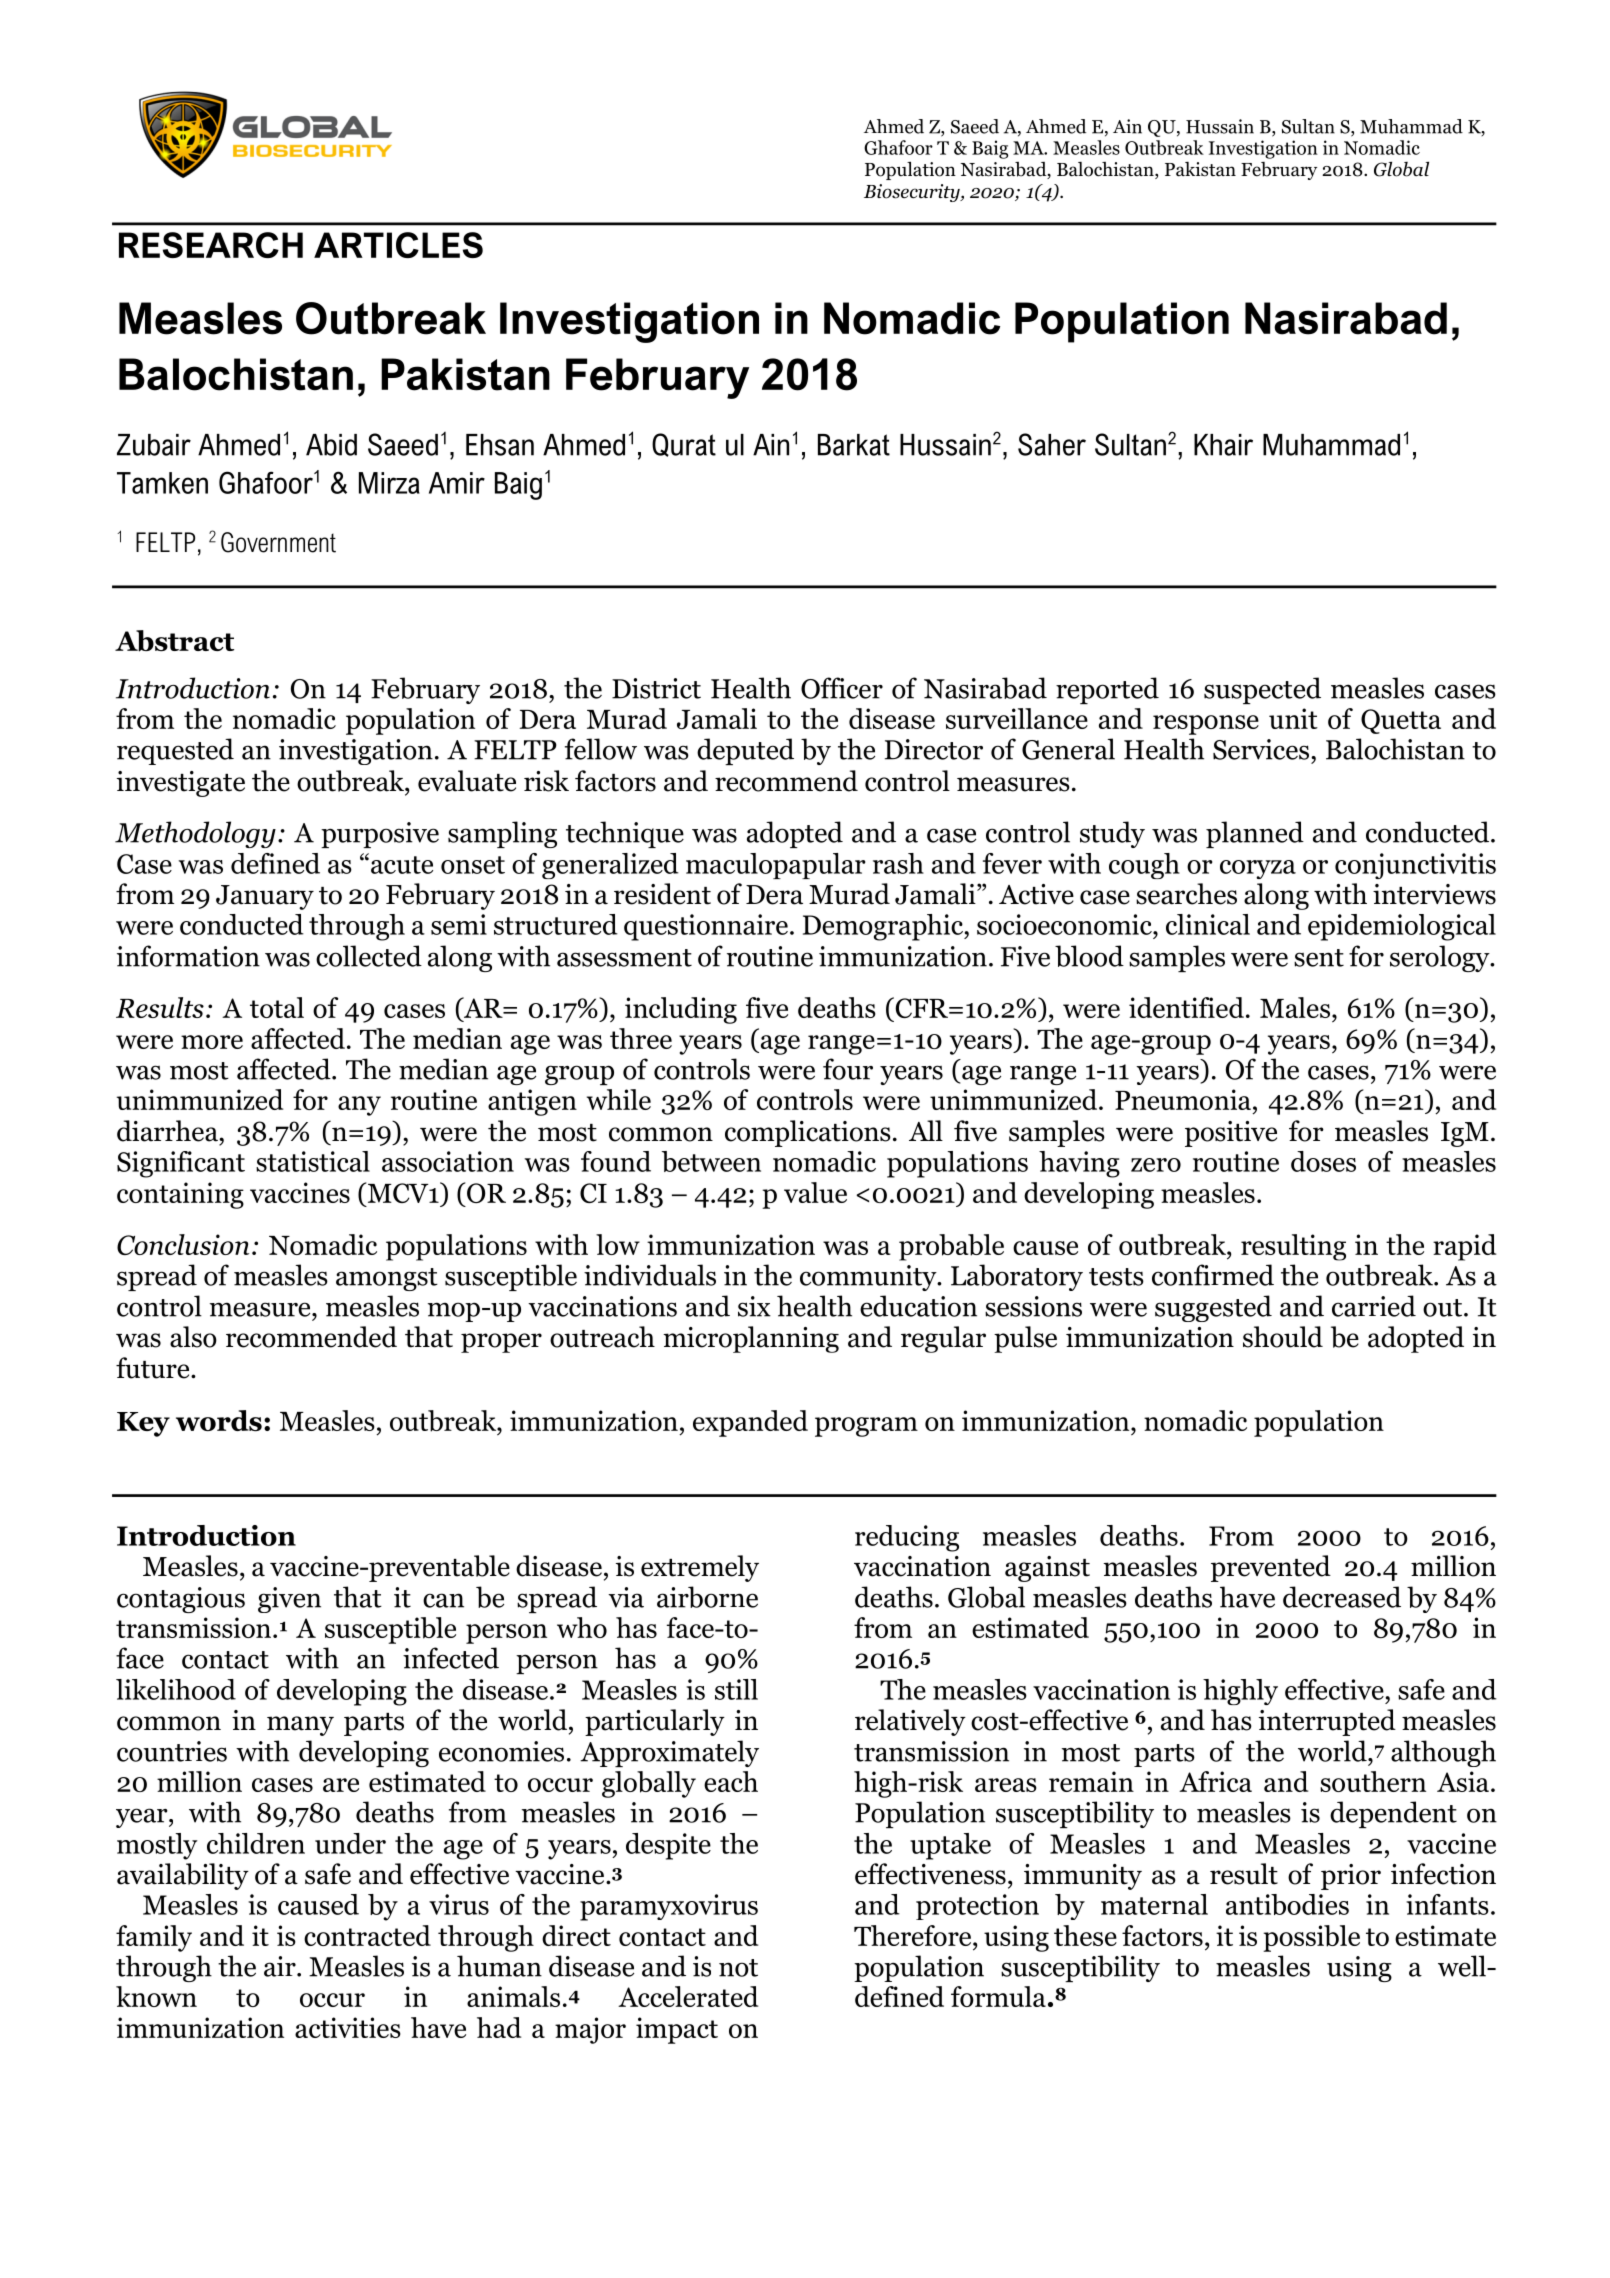 The image size is (1610, 2278). What do you see at coordinates (174, 641) in the image?
I see `Abstract` at bounding box center [174, 641].
